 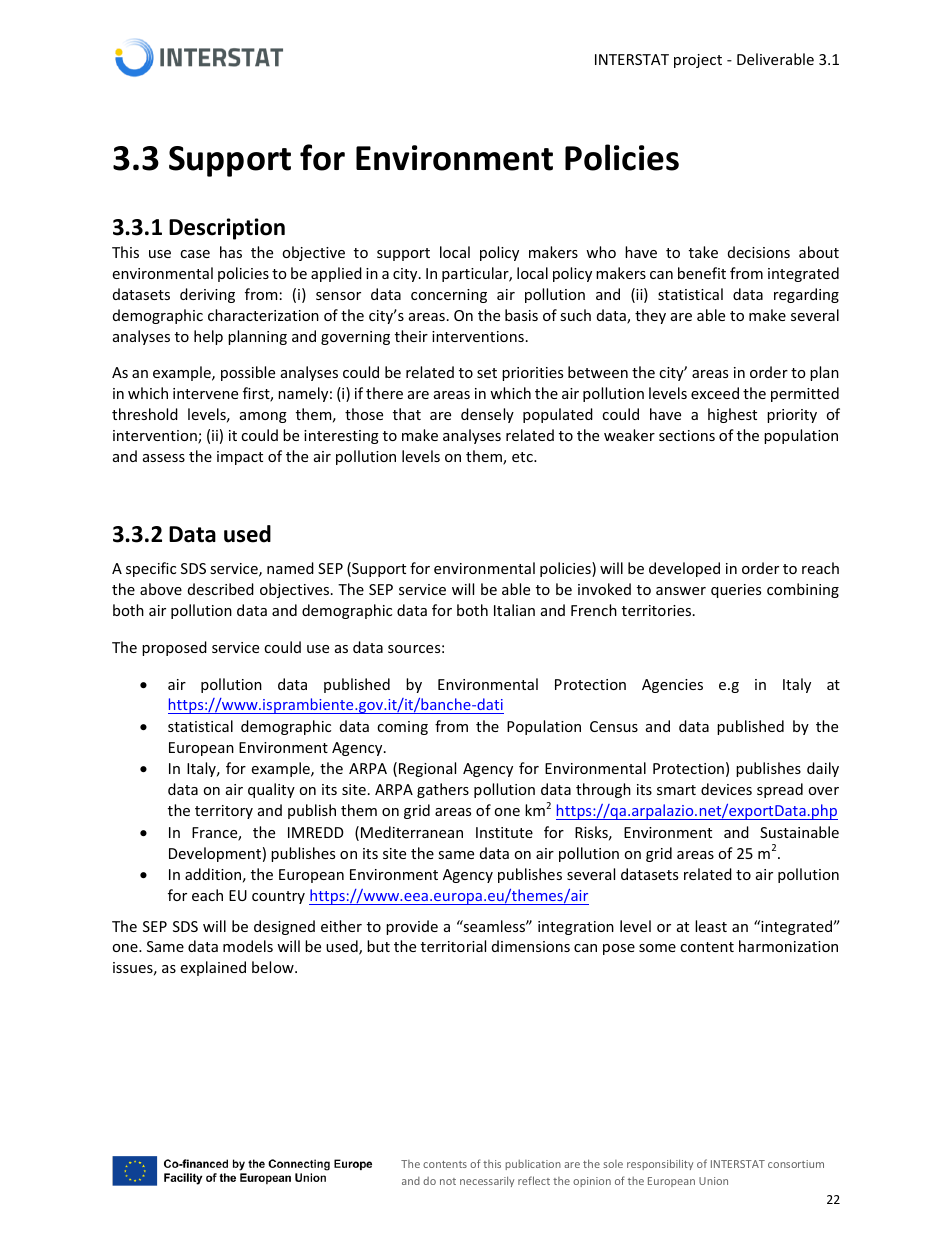 What do you see at coordinates (698, 61) in the screenshot?
I see `project` at bounding box center [698, 61].
